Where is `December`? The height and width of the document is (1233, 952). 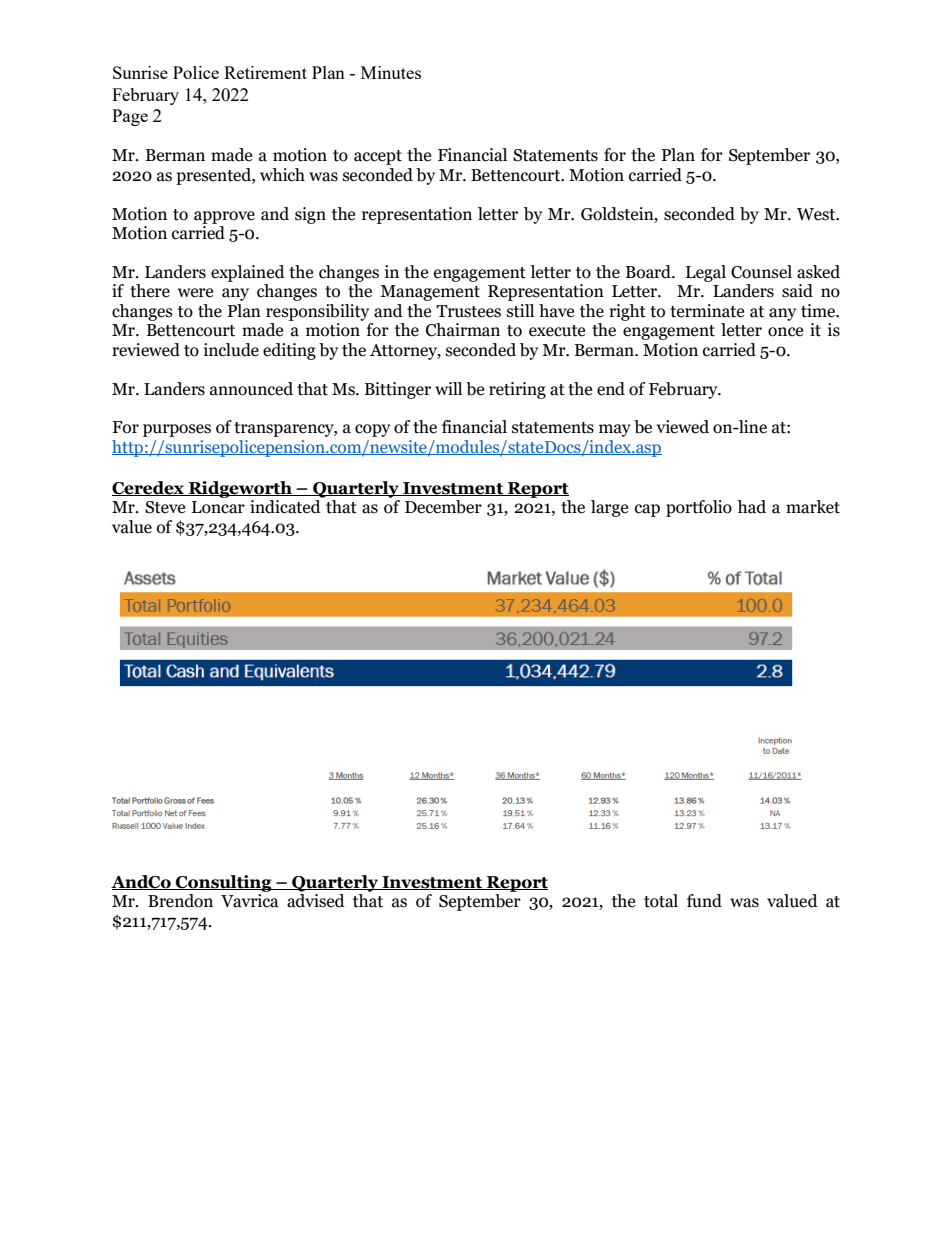
December is located at coordinates (443, 507).
